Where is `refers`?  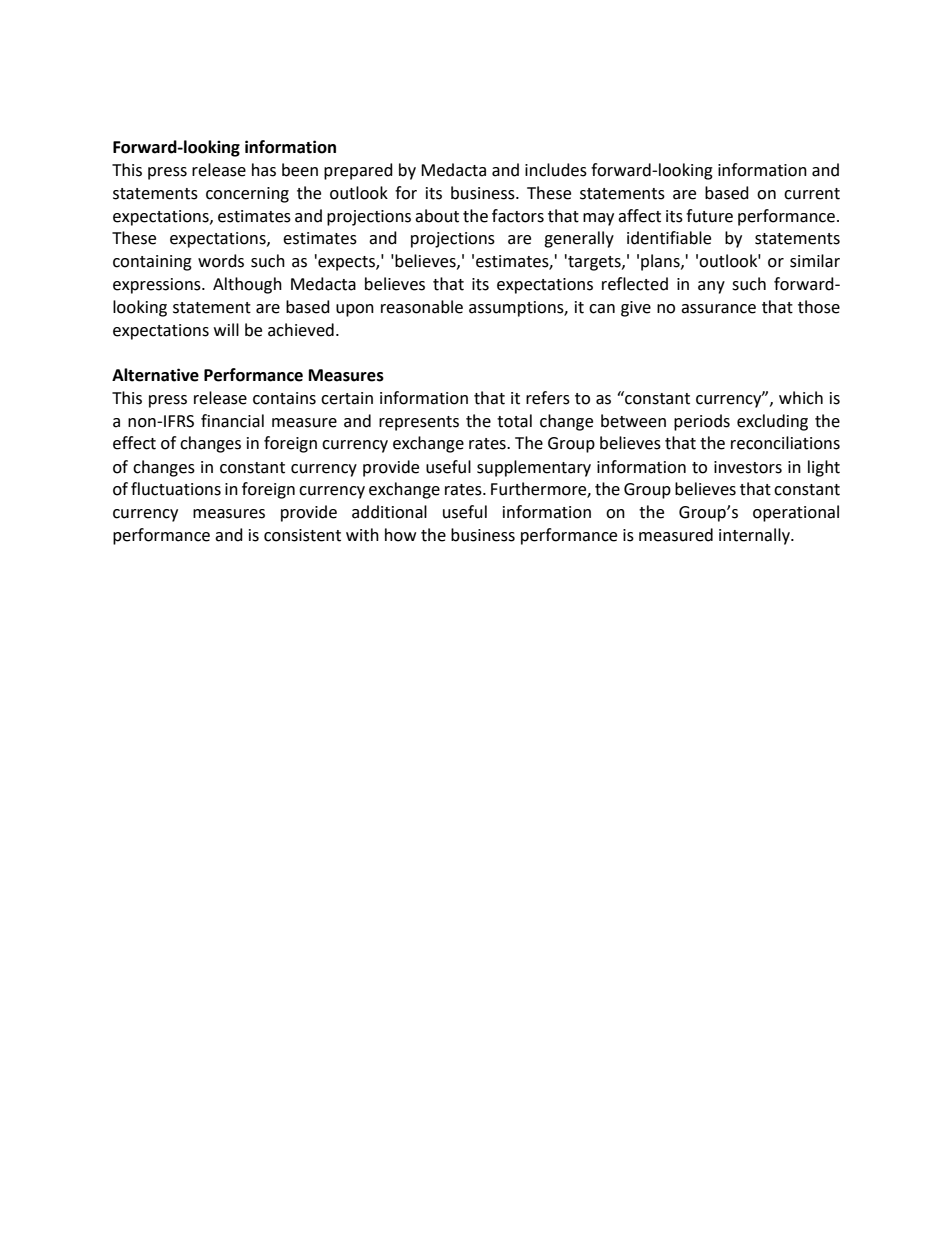 refers is located at coordinates (548, 398).
